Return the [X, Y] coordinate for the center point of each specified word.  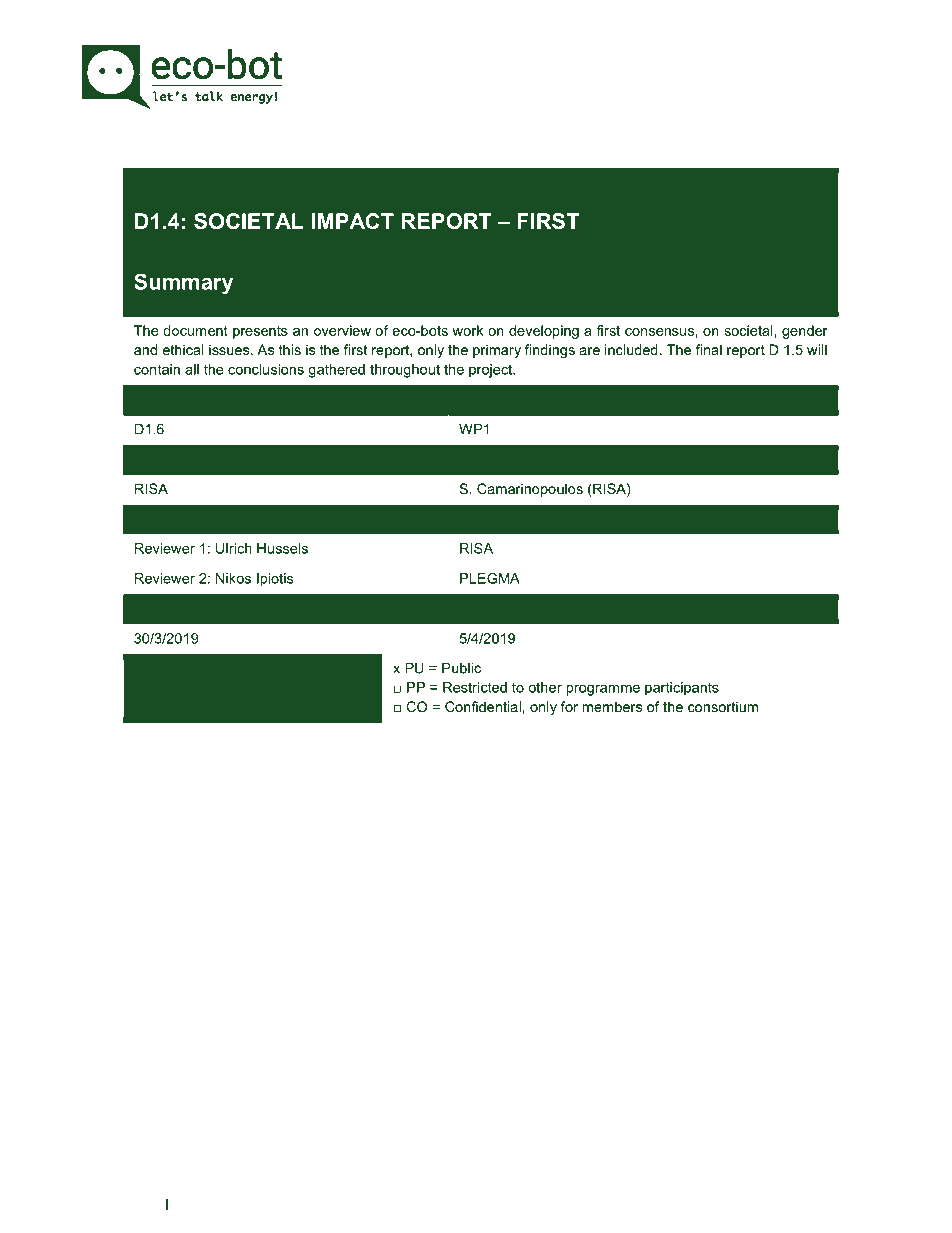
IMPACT [352, 221]
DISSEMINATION [191, 687]
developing [544, 332]
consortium [723, 706]
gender [805, 332]
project [492, 371]
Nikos [233, 578]
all [192, 369]
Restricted [475, 687]
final [709, 349]
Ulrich [234, 548]
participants [682, 689]
